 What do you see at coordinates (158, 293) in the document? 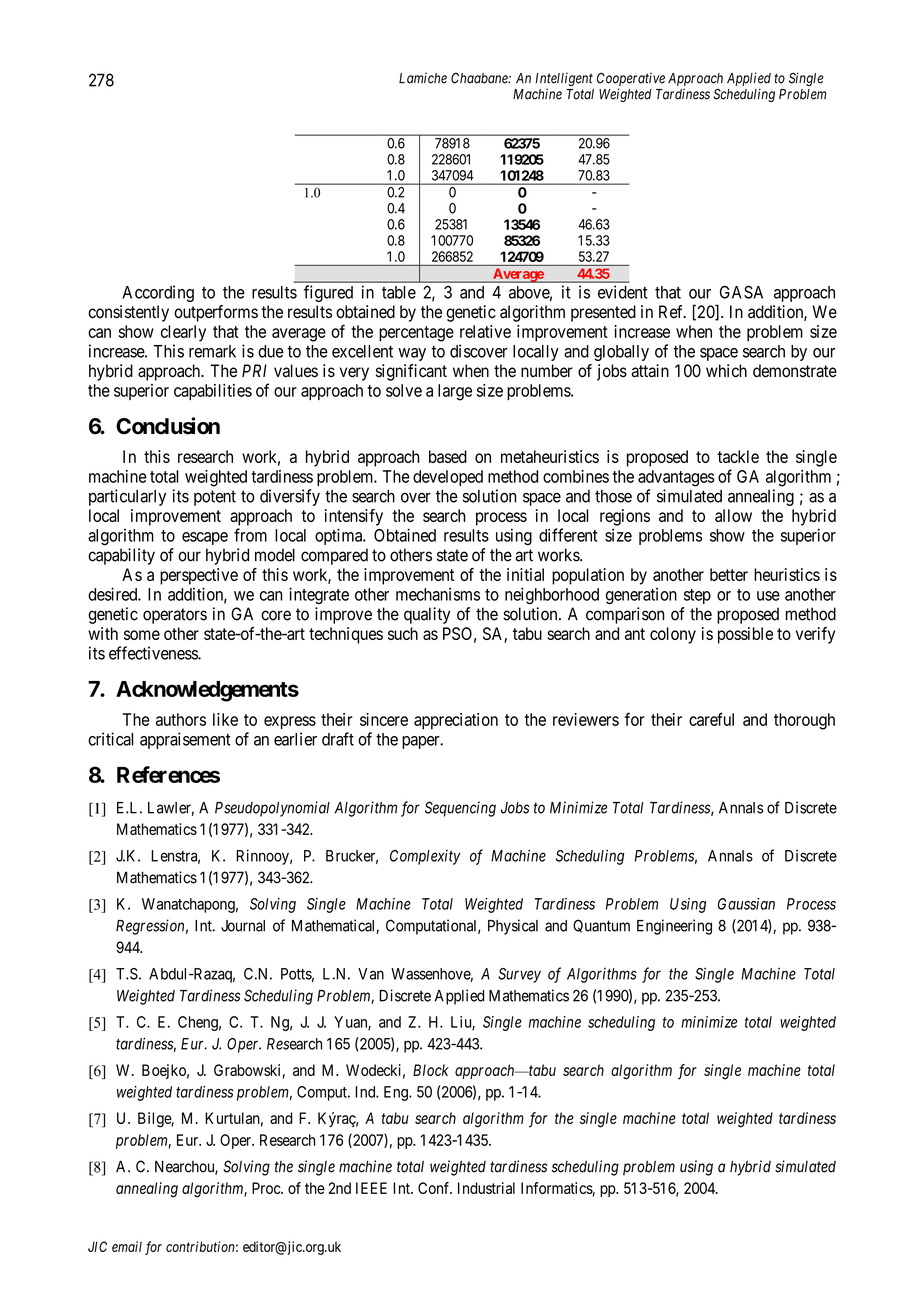
I see `According` at bounding box center [158, 293].
